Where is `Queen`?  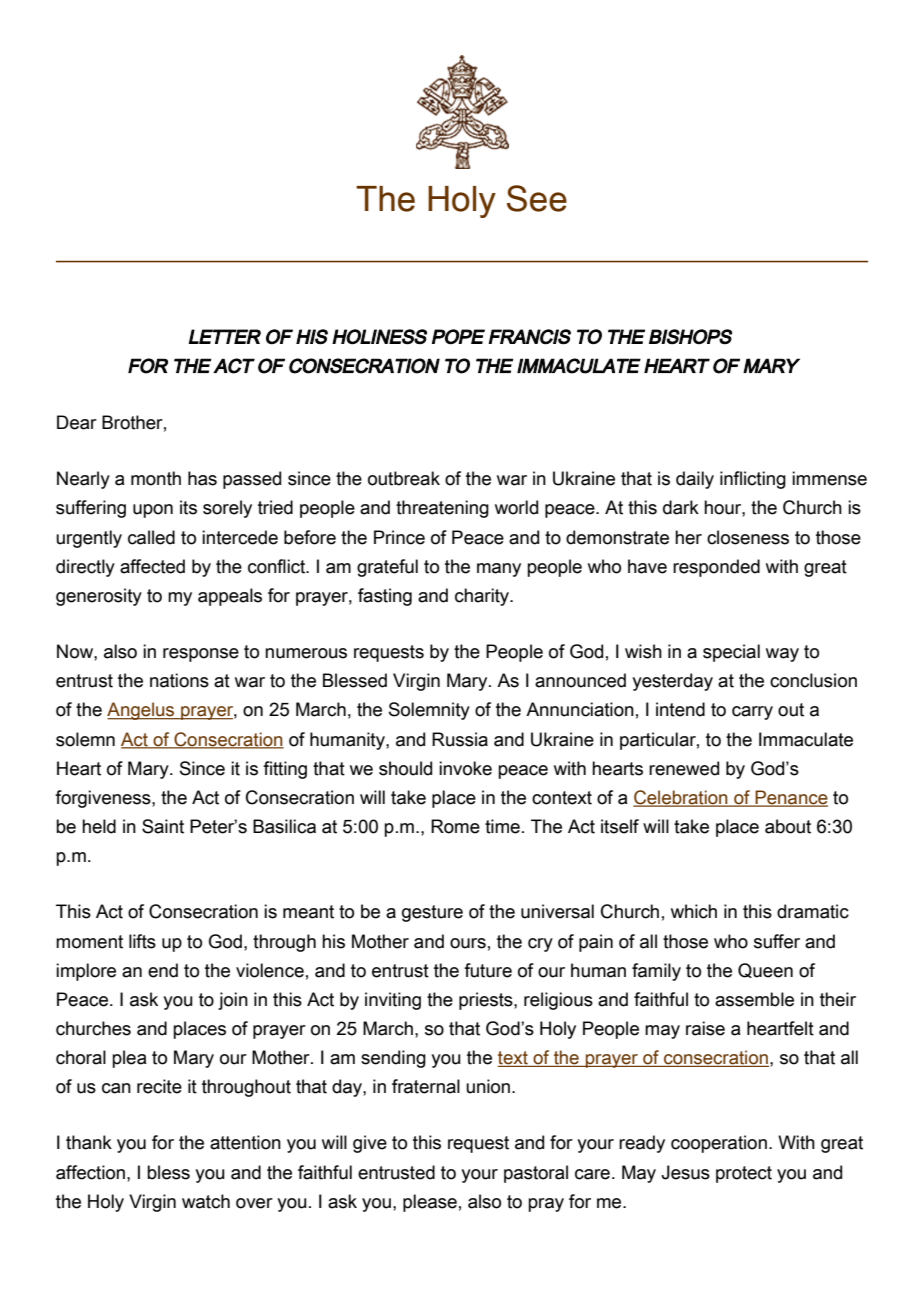
Queen is located at coordinates (765, 970).
